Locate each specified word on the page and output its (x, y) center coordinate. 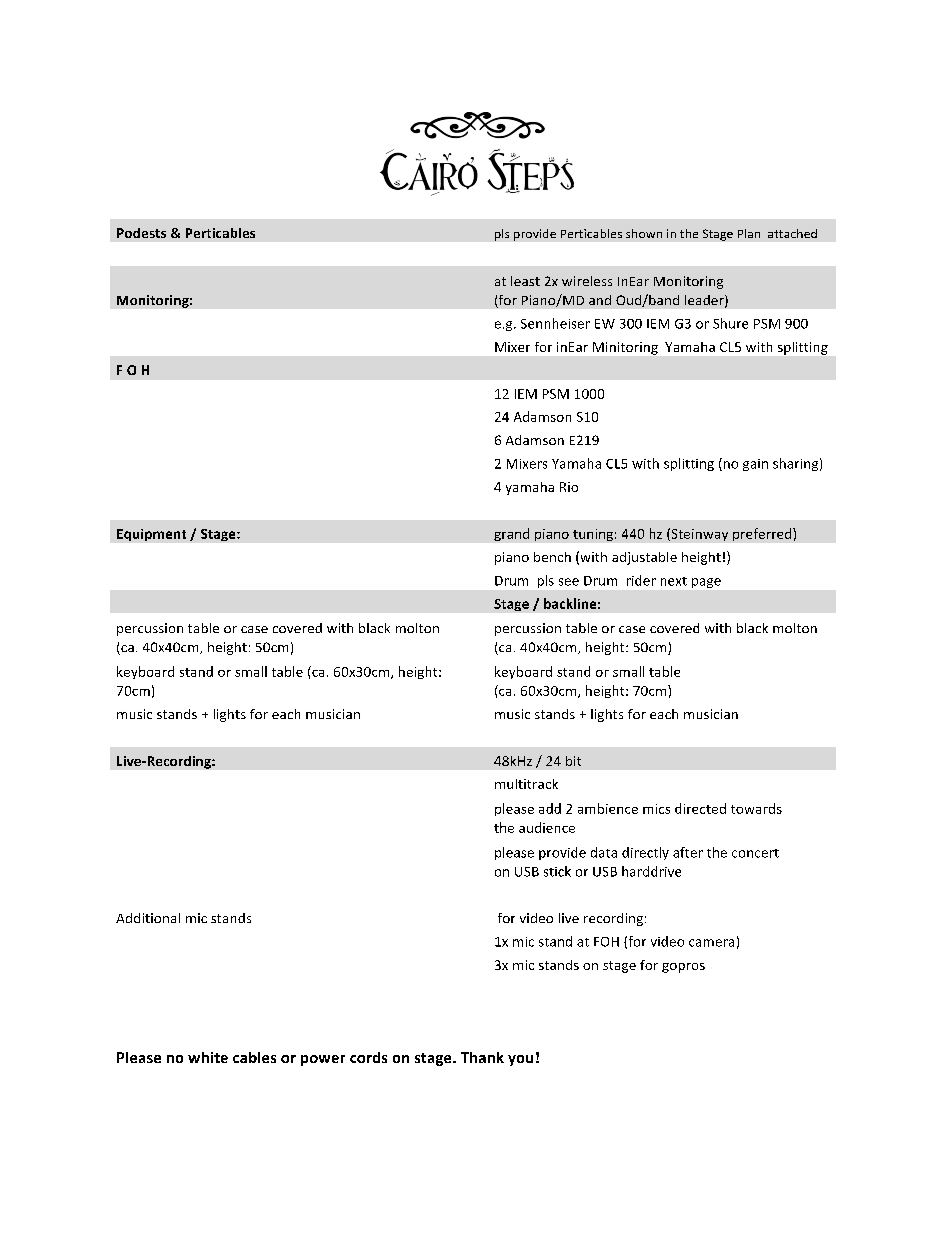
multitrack (526, 784)
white (208, 1057)
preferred (763, 534)
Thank (482, 1057)
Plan (749, 233)
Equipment (151, 535)
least (525, 281)
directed (700, 808)
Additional (148, 918)
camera (711, 943)
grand (511, 534)
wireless (587, 281)
